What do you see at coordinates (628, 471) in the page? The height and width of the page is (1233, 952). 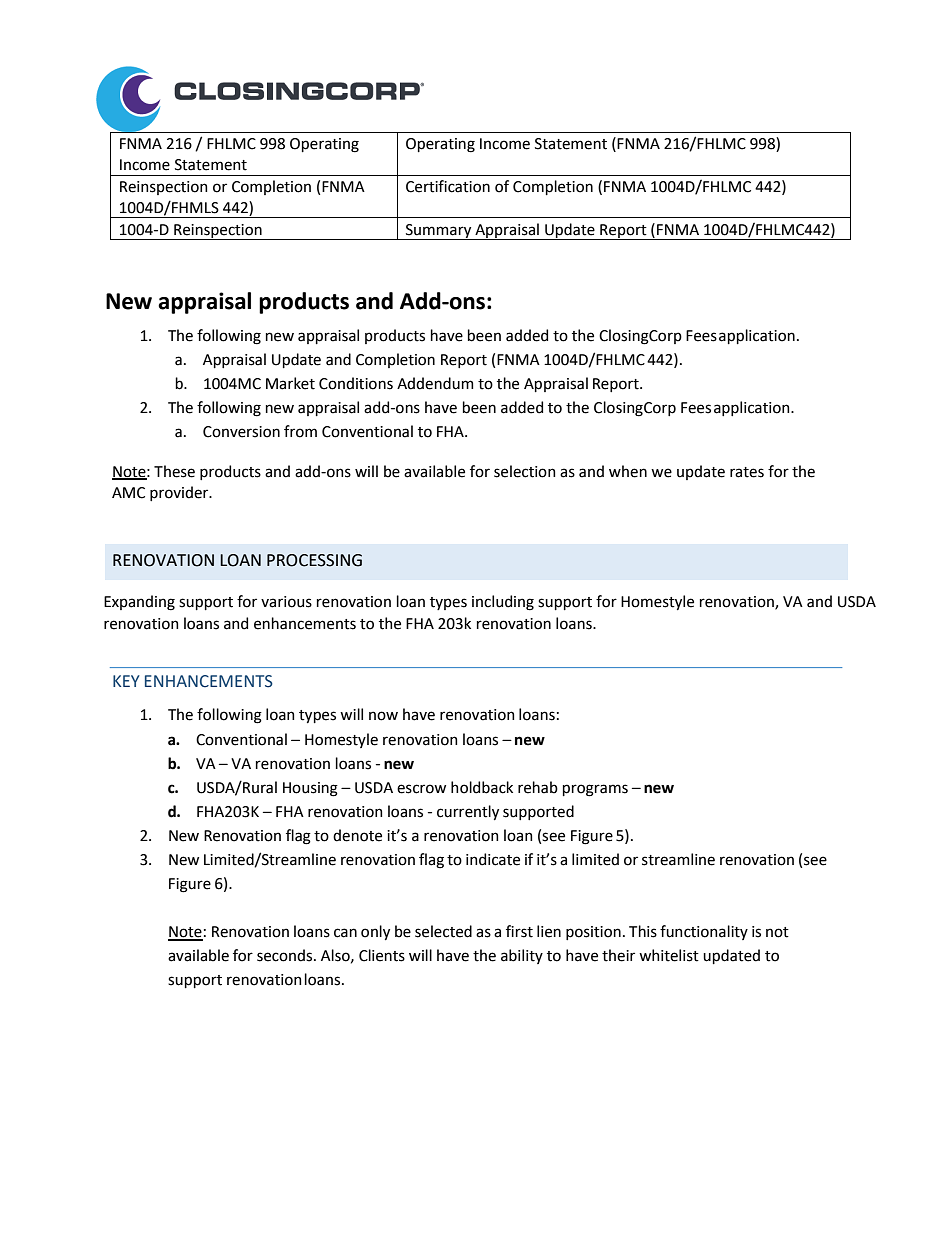 I see `when` at bounding box center [628, 471].
